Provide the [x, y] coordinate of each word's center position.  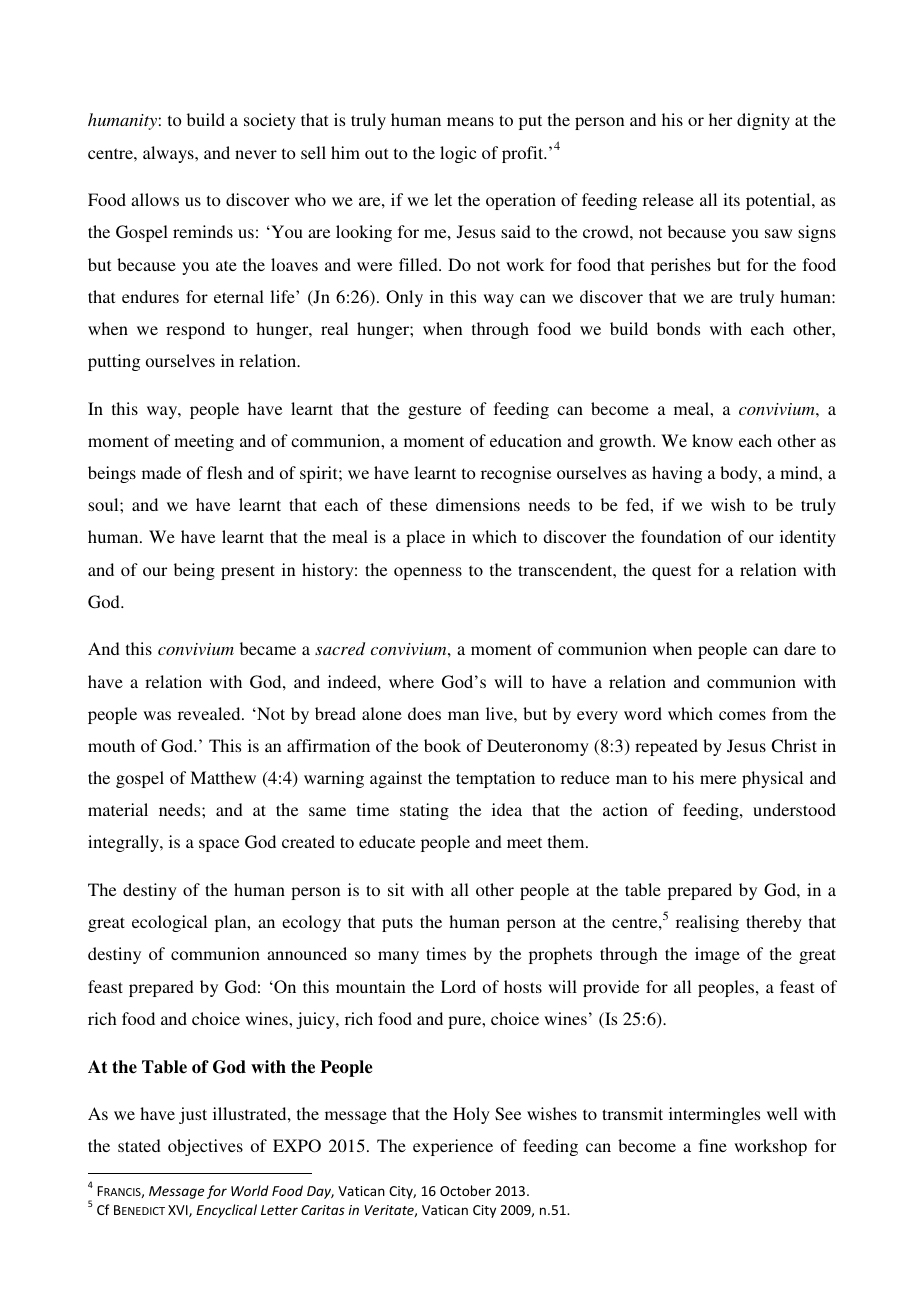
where [411, 681]
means [470, 121]
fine [713, 1145]
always [169, 154]
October [465, 1190]
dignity [763, 121]
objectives [205, 1147]
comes [742, 715]
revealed [210, 713]
